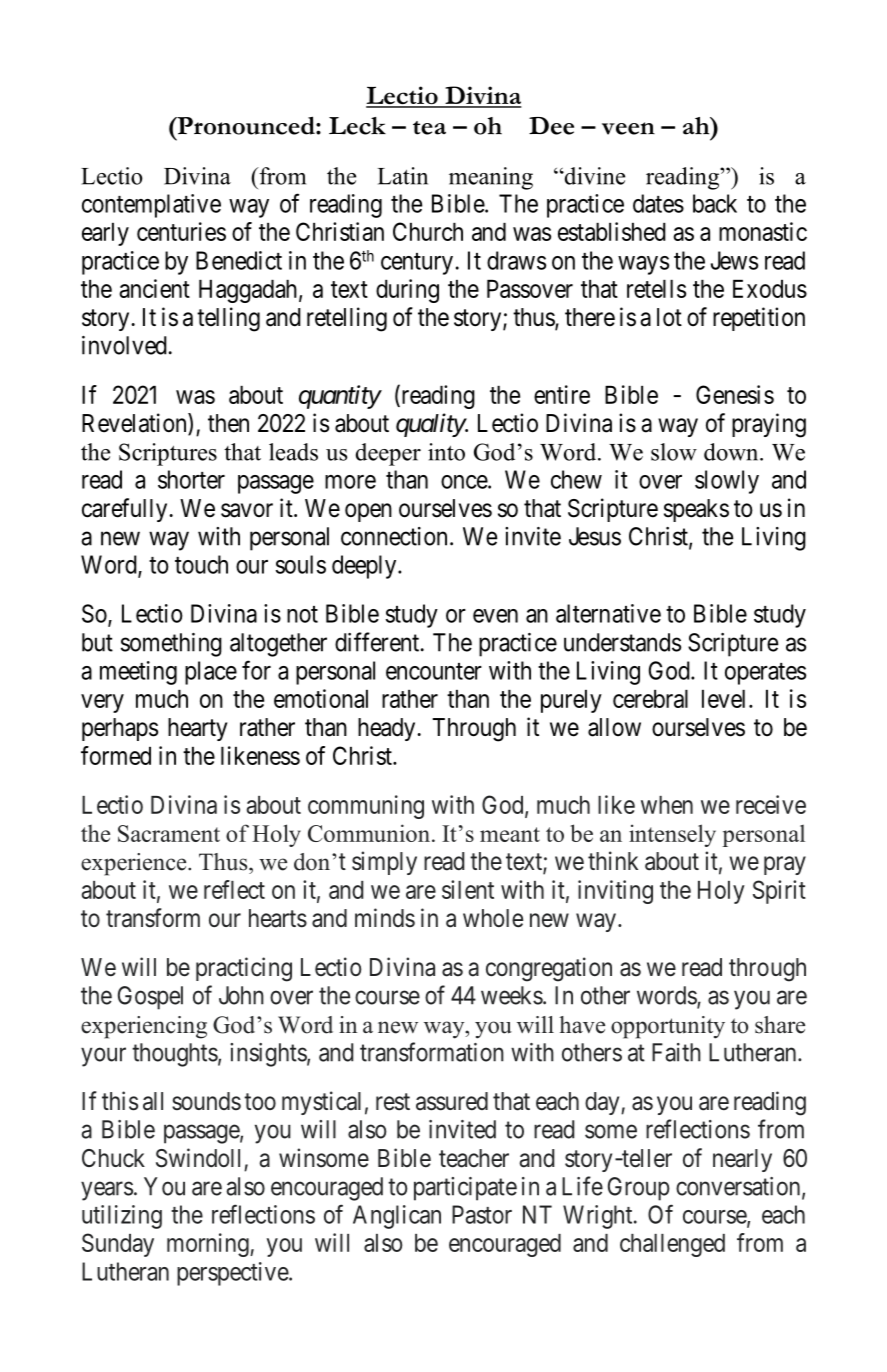  Describe the element at coordinates (715, 203) in the page. I see `back` at that location.
